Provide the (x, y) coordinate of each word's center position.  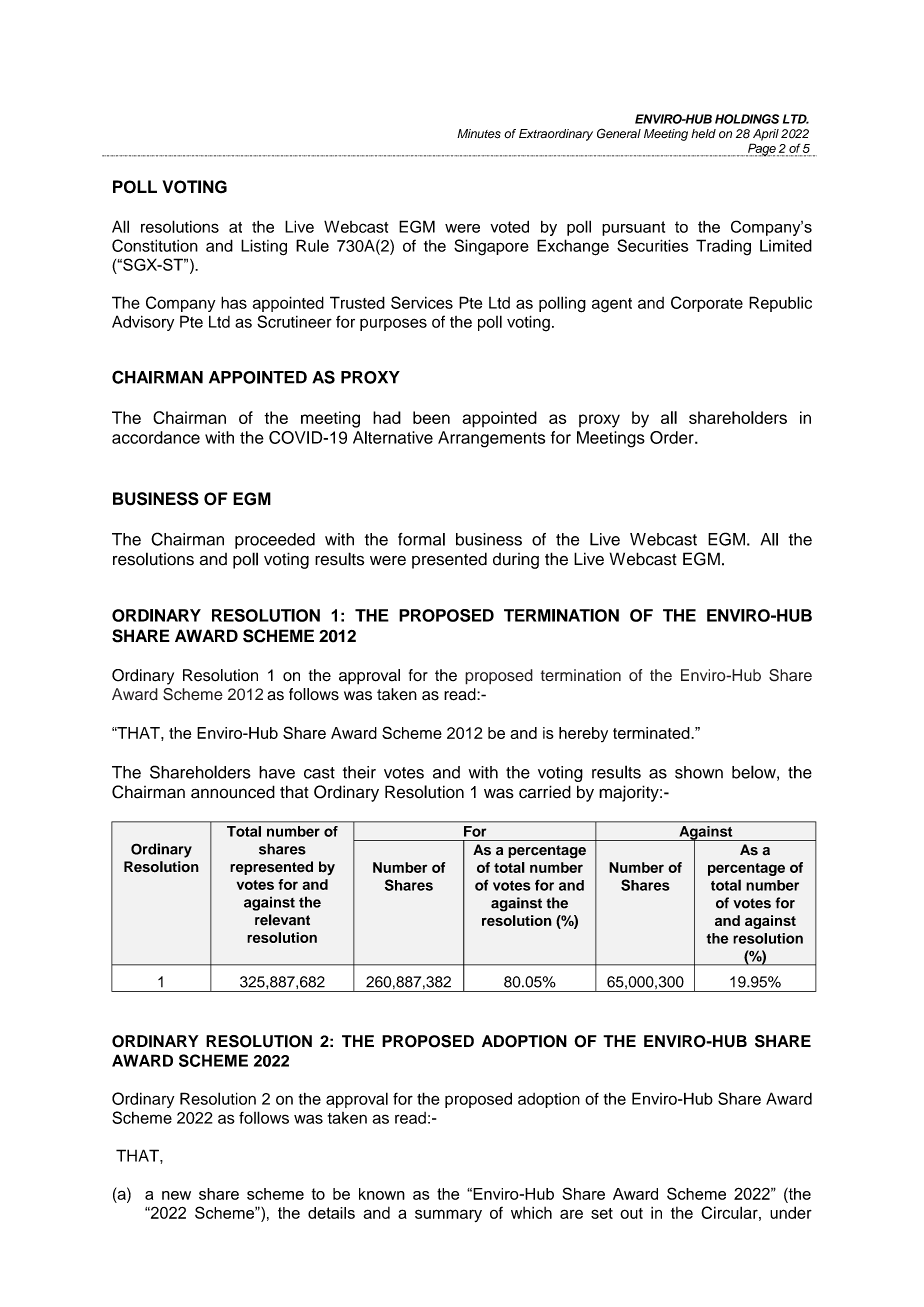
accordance (156, 437)
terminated (652, 733)
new (176, 1195)
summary (448, 1215)
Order (673, 437)
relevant (282, 920)
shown (699, 772)
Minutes (479, 134)
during (516, 561)
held (703, 134)
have (277, 772)
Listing (264, 247)
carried (545, 792)
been (431, 417)
